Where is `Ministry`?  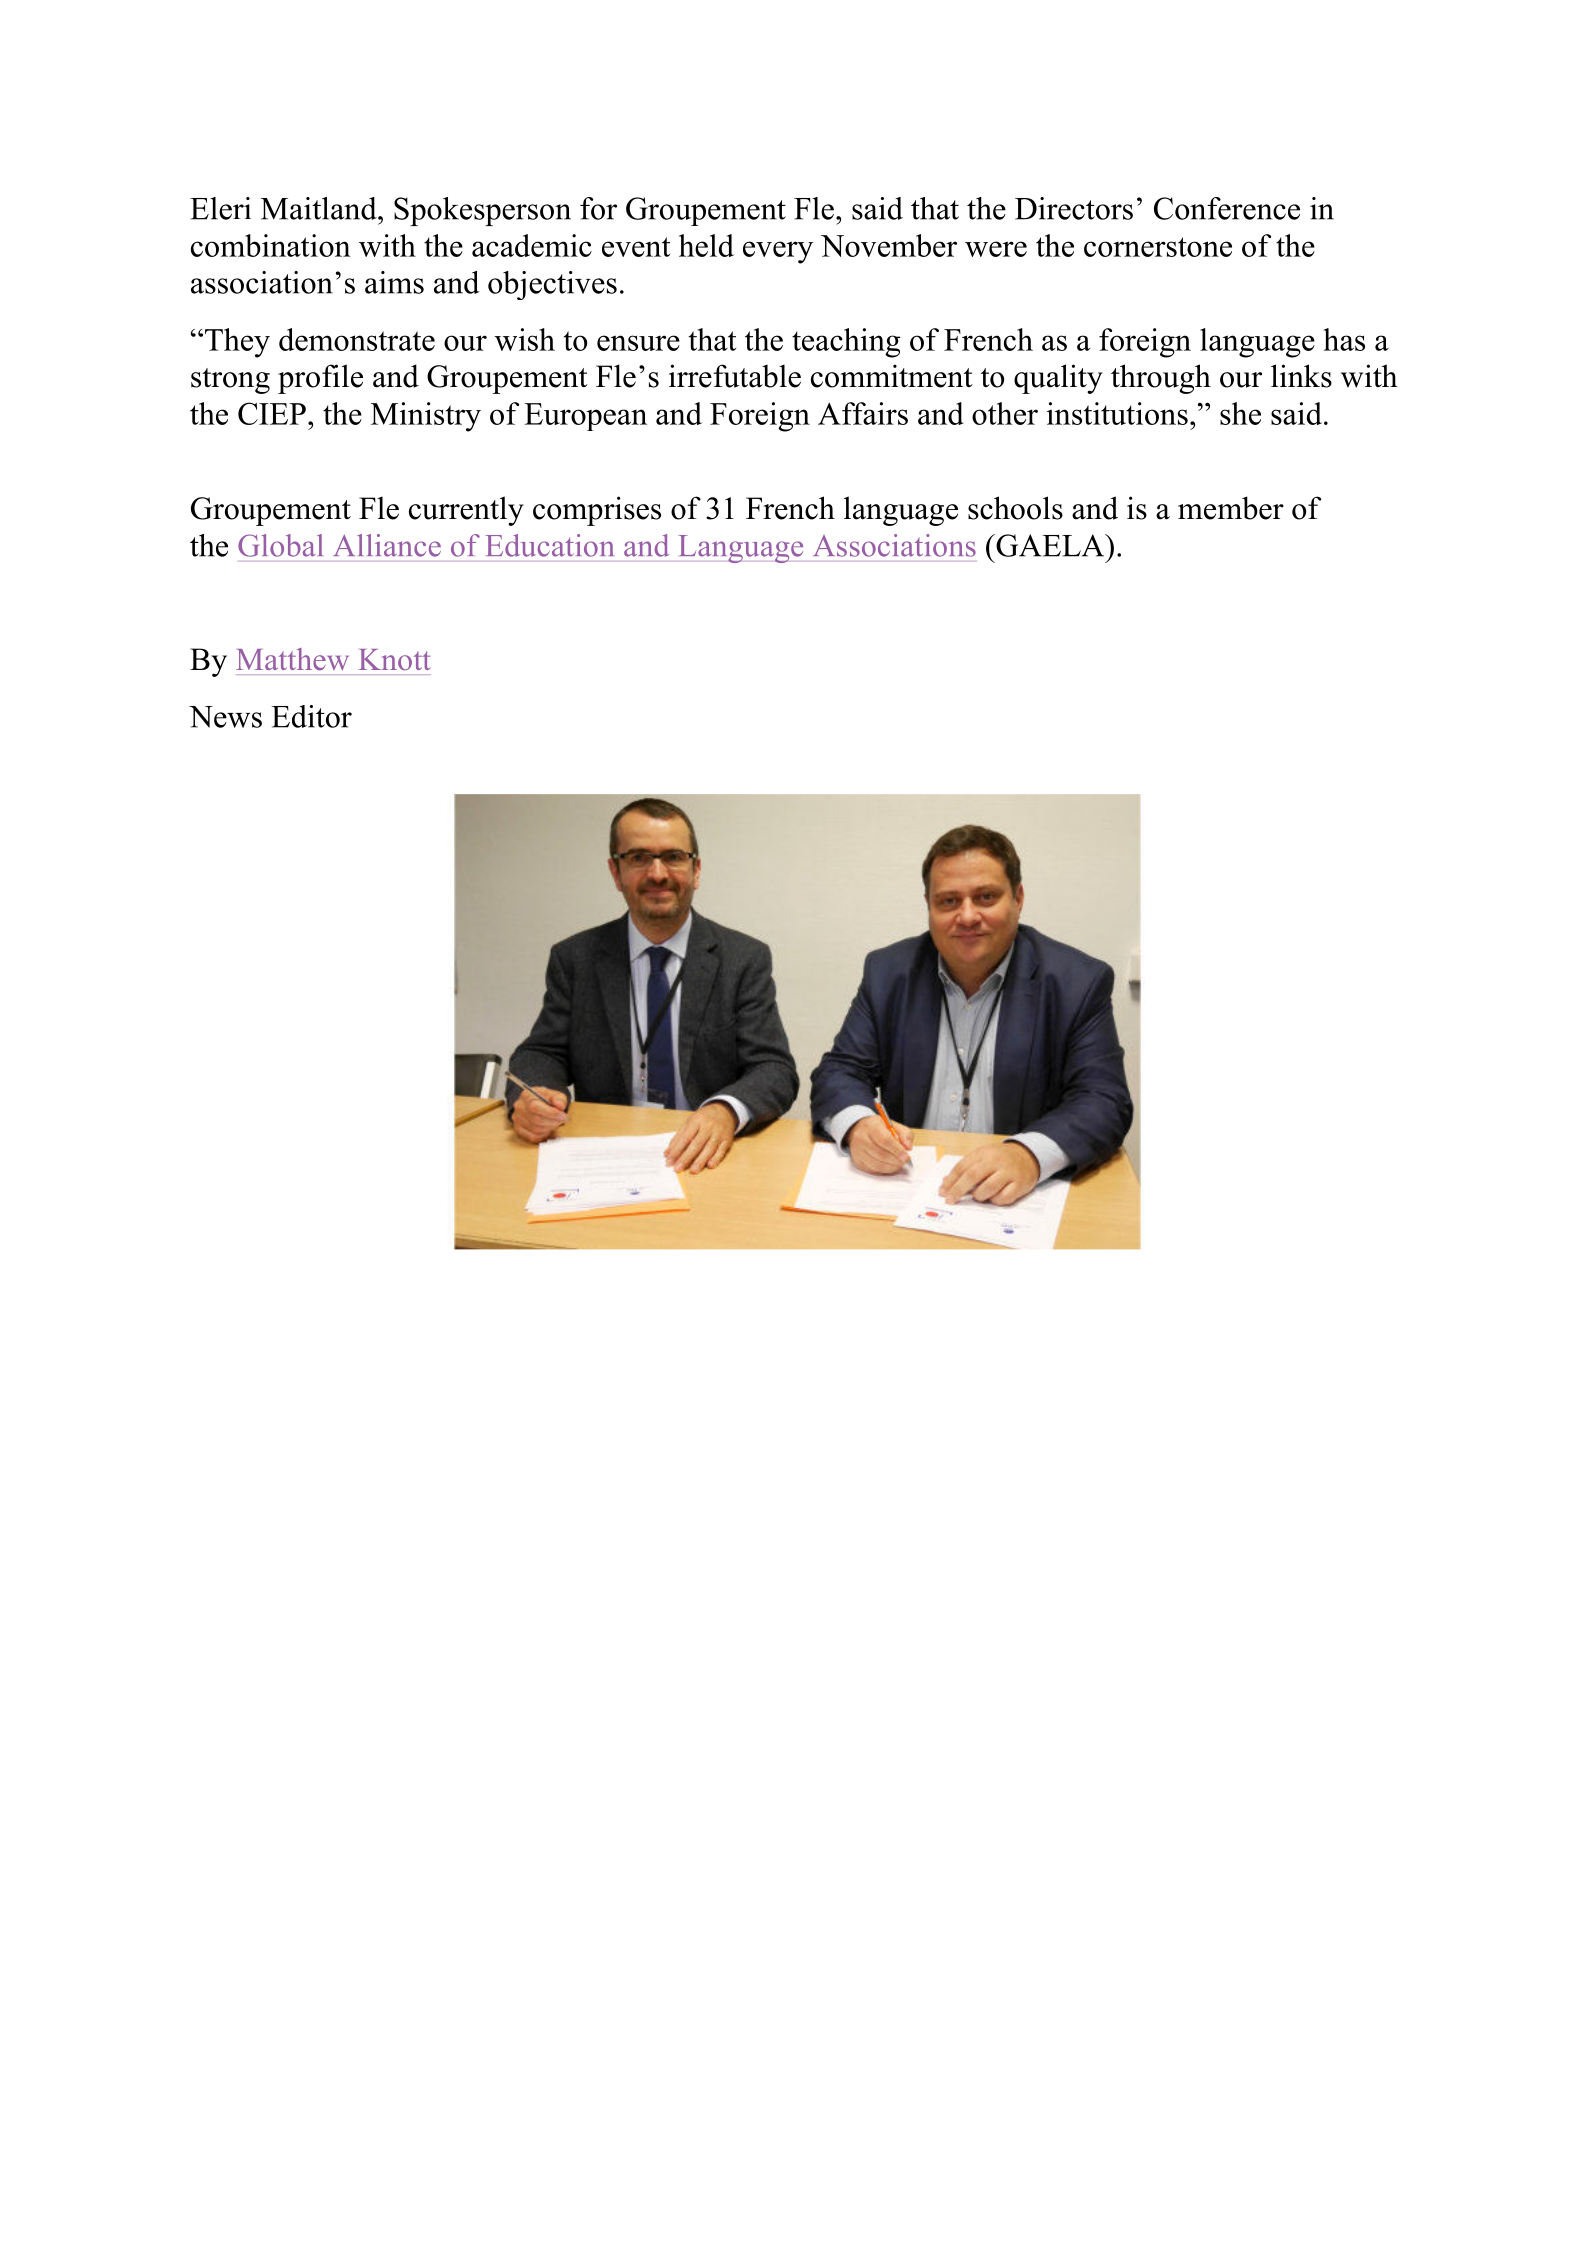 Ministry is located at coordinates (426, 417).
